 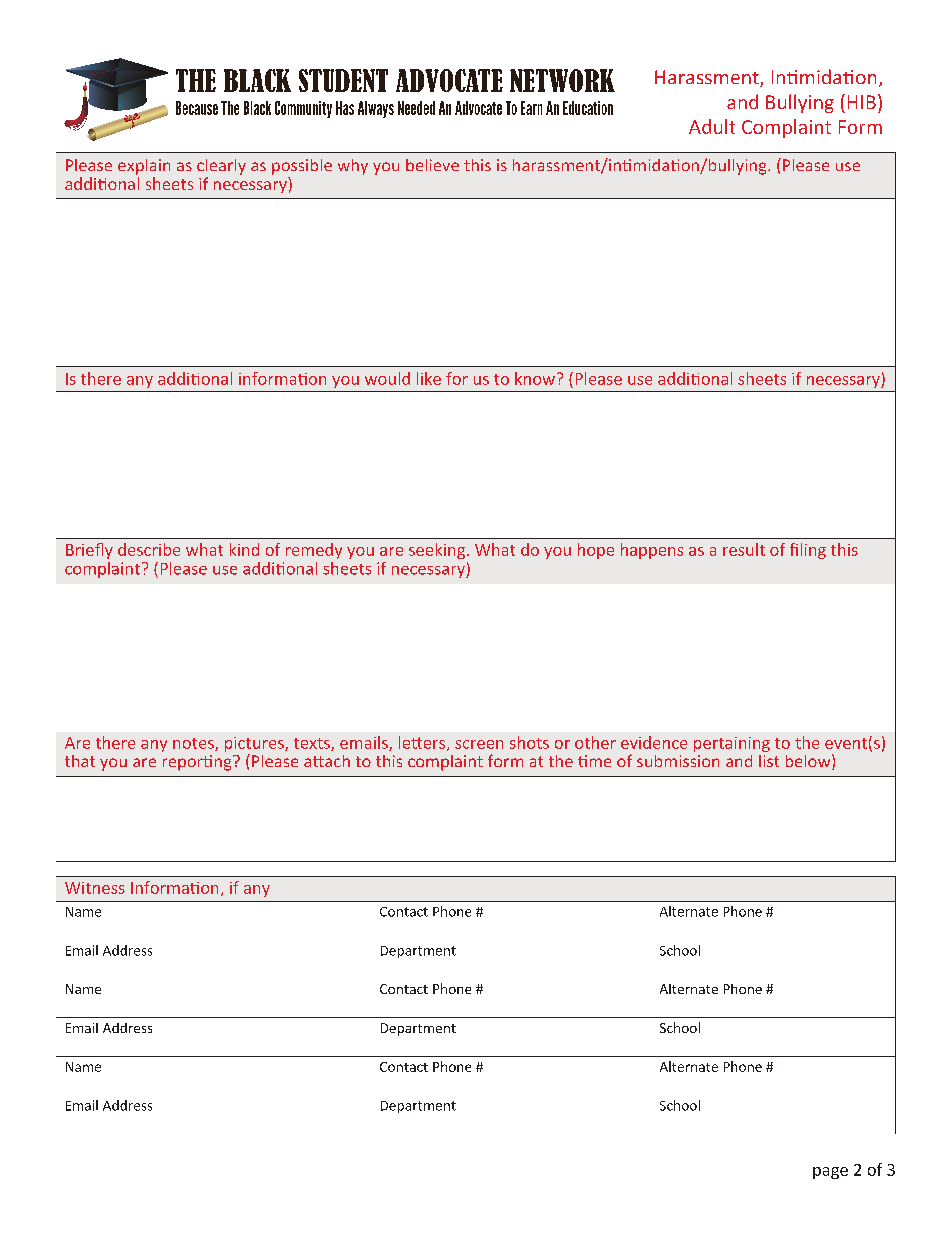 What do you see at coordinates (416, 108) in the image?
I see `Needed` at bounding box center [416, 108].
